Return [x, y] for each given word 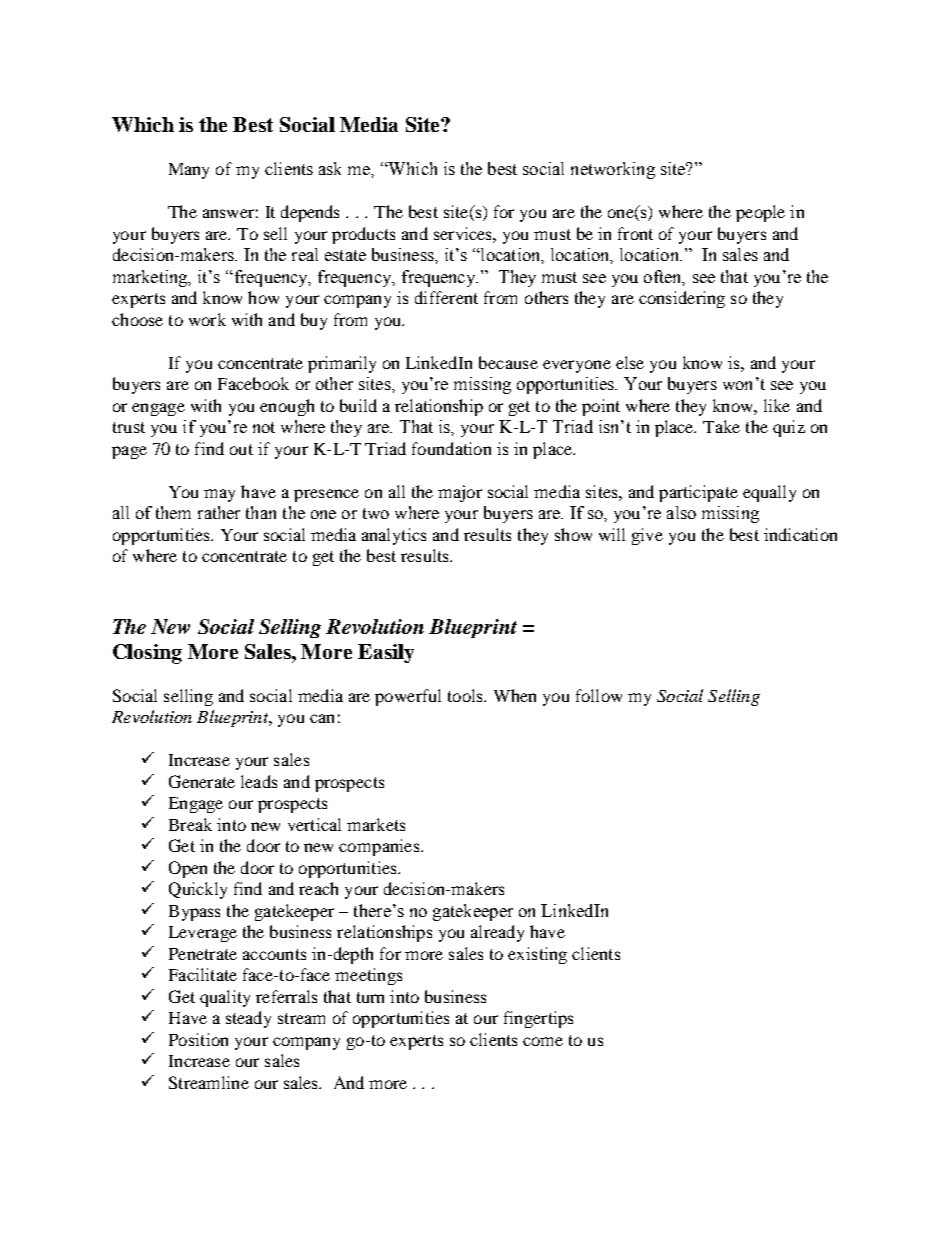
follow [599, 695]
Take [721, 426]
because [508, 362]
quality [225, 998]
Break [190, 824]
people [760, 213]
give [647, 536]
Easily [386, 653]
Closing [147, 654]
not [264, 427]
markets [376, 824]
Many [189, 171]
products [363, 235]
